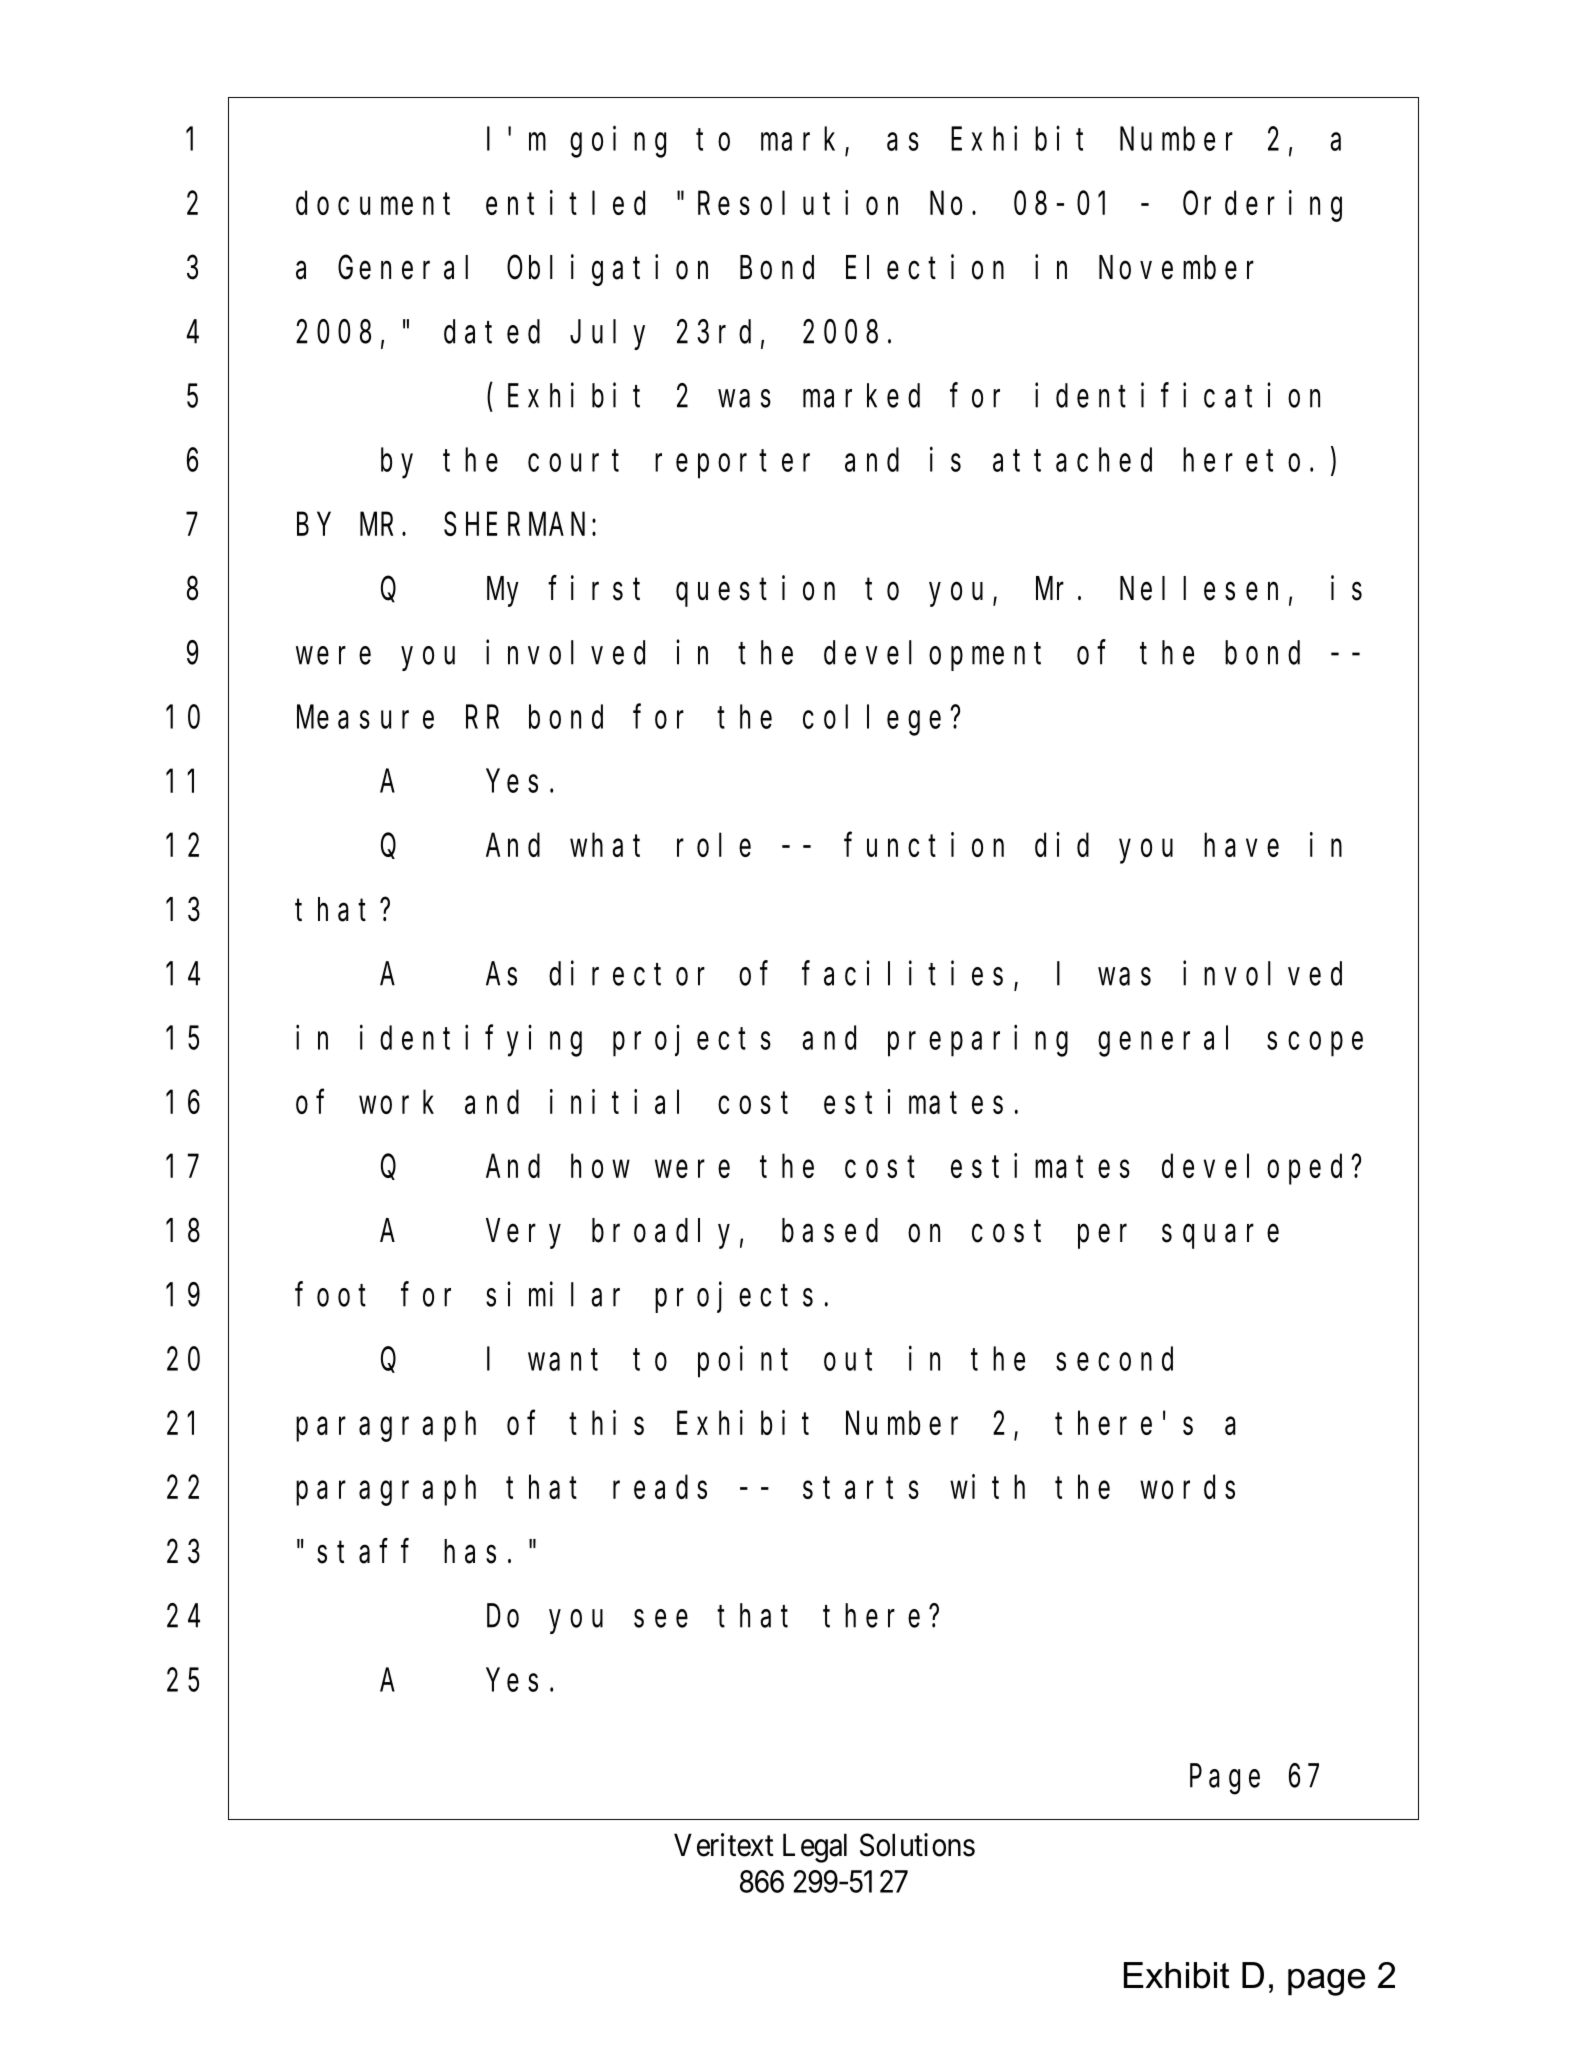 The width and height of the page is (1583, 2049). What do you see at coordinates (872, 720) in the page?
I see `college` at bounding box center [872, 720].
